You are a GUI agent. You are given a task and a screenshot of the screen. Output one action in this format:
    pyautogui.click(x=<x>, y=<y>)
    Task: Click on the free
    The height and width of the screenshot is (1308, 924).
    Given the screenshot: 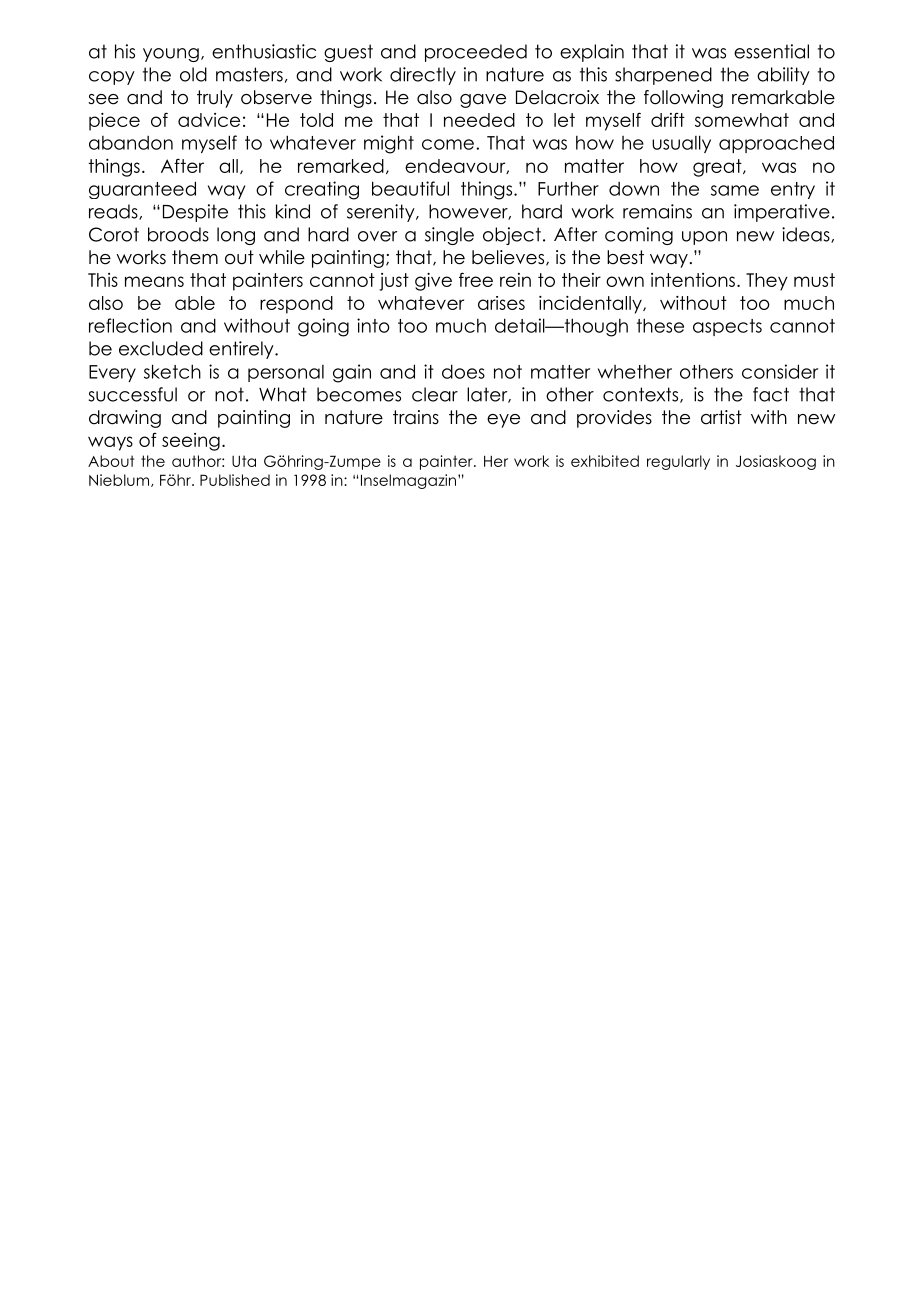 What is the action you would take?
    pyautogui.click(x=476, y=279)
